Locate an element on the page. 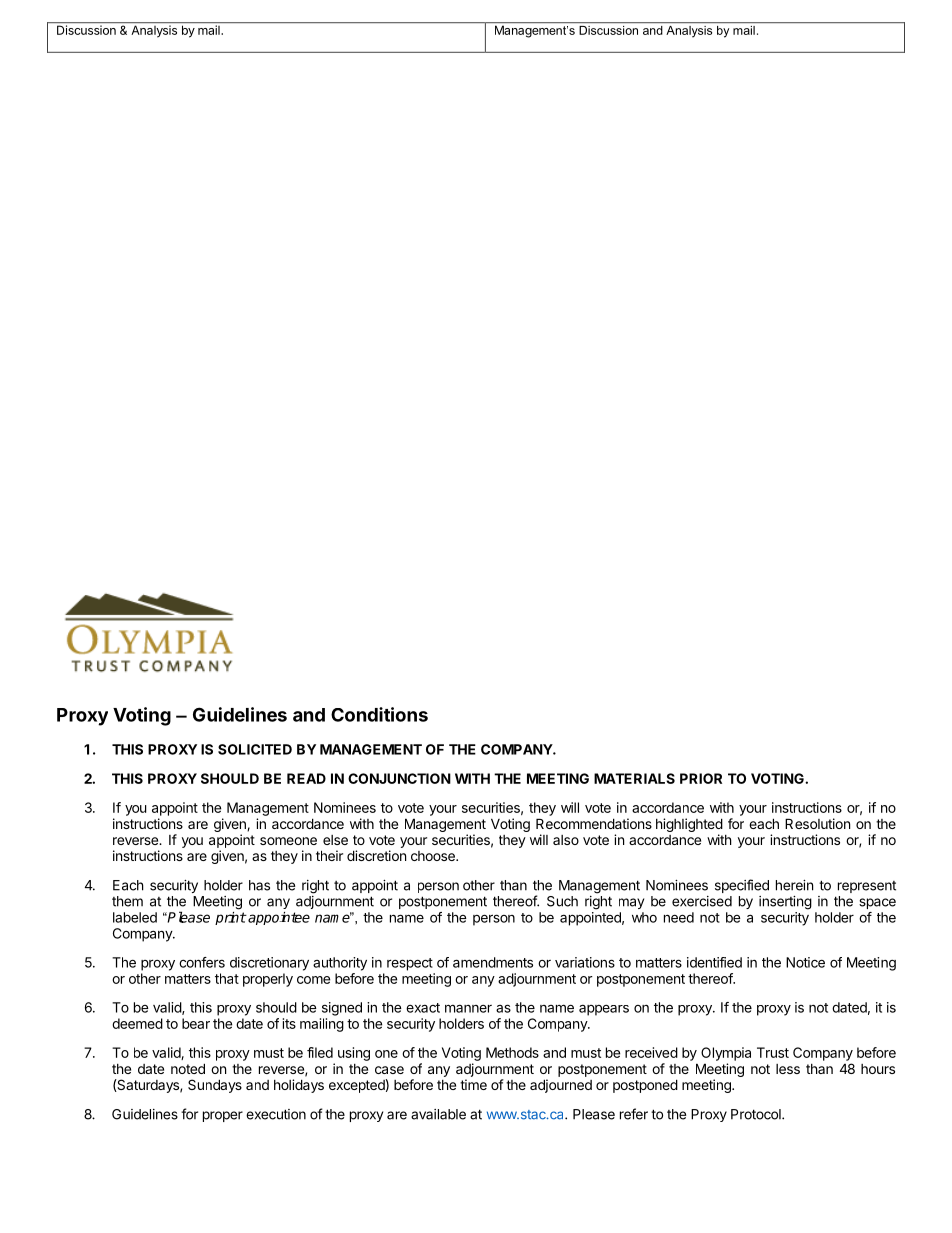 Image resolution: width=952 pixels, height=1233 pixels. bear is located at coordinates (196, 1023).
